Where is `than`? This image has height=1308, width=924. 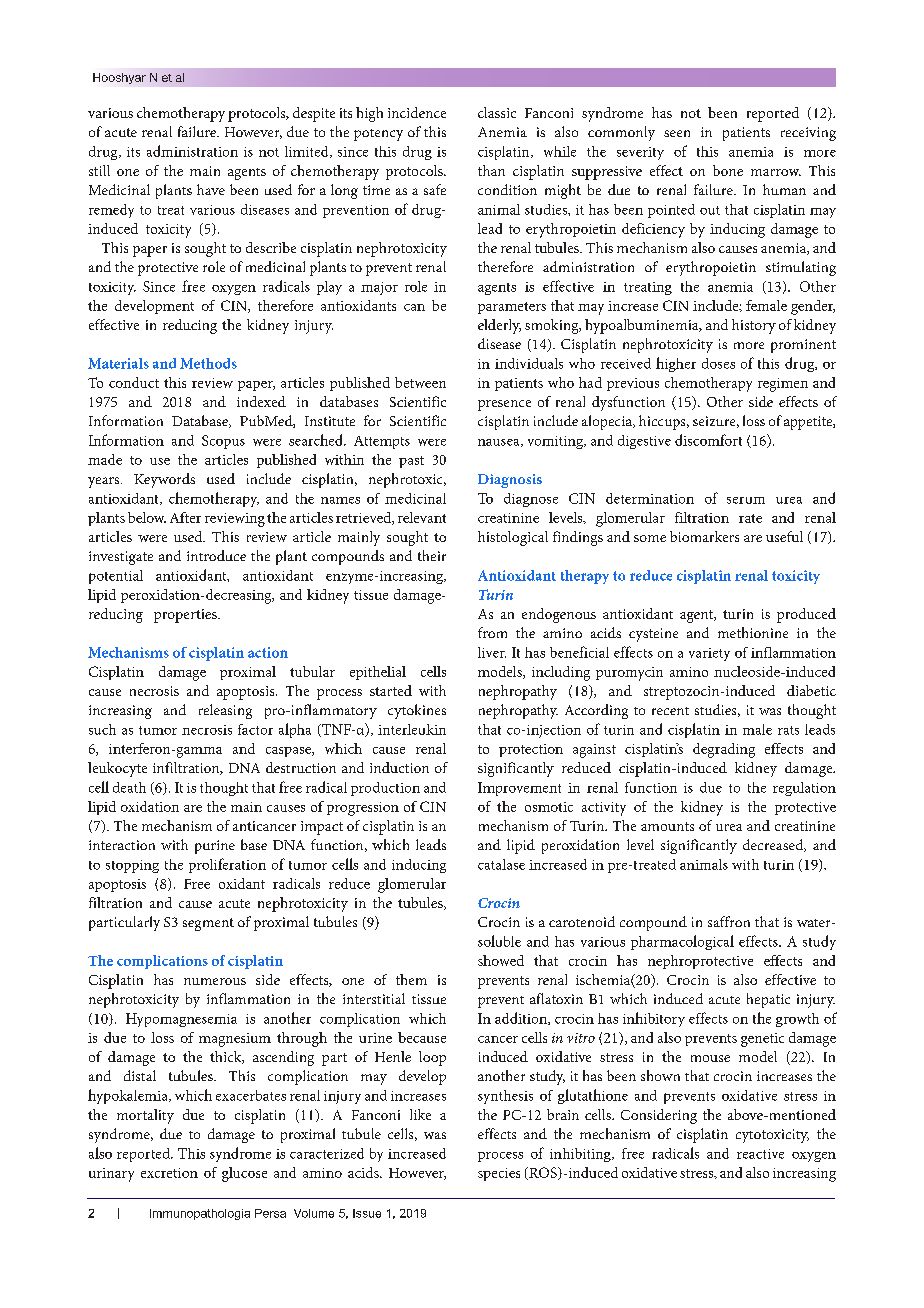 than is located at coordinates (491, 170).
